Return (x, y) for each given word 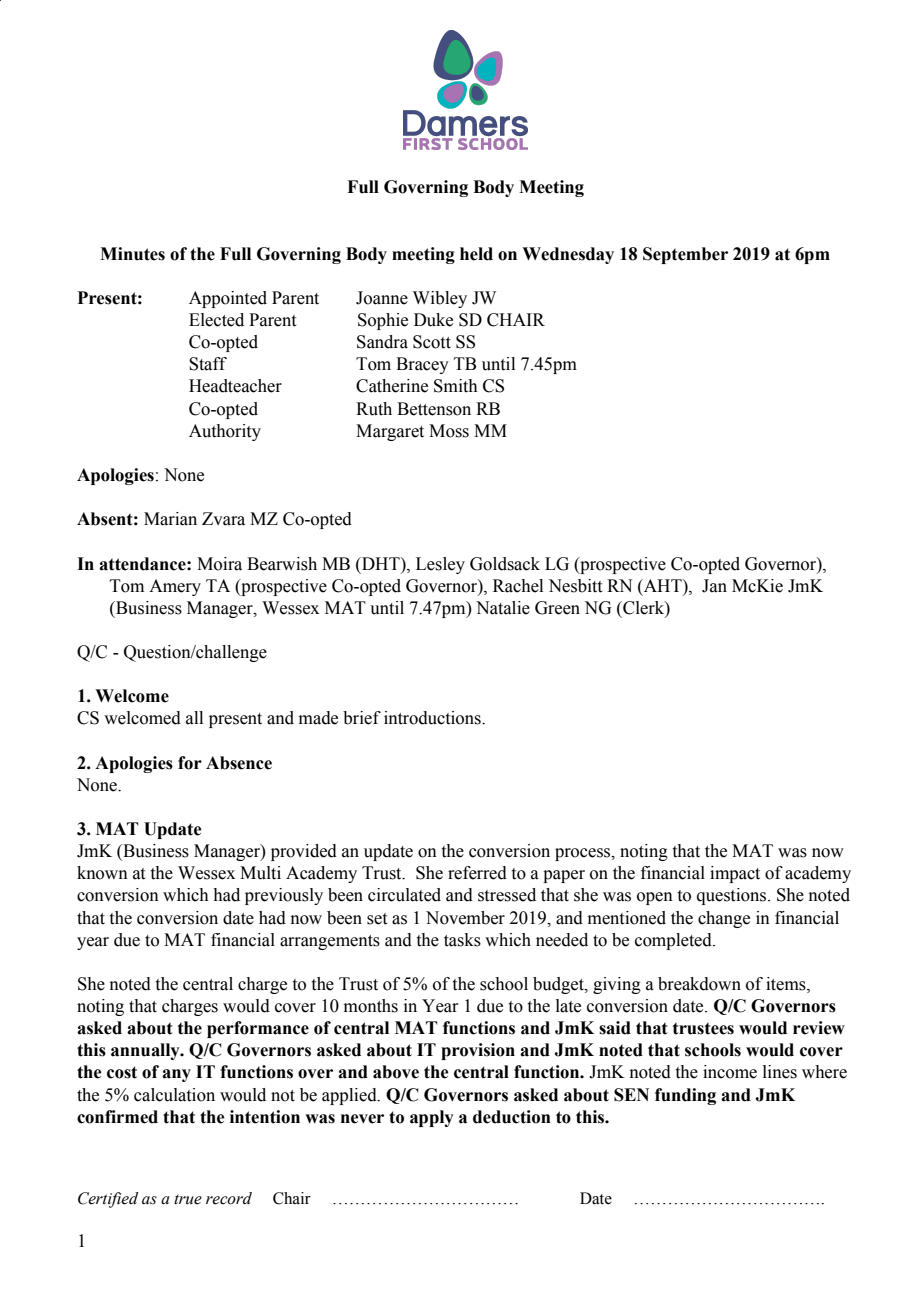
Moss (449, 431)
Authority (225, 432)
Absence (239, 763)
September (685, 255)
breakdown (699, 984)
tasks (462, 940)
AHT (663, 585)
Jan (714, 586)
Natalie (503, 608)
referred (477, 873)
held (476, 254)
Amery (175, 587)
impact (735, 874)
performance (258, 1029)
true (188, 1199)
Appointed (228, 299)
